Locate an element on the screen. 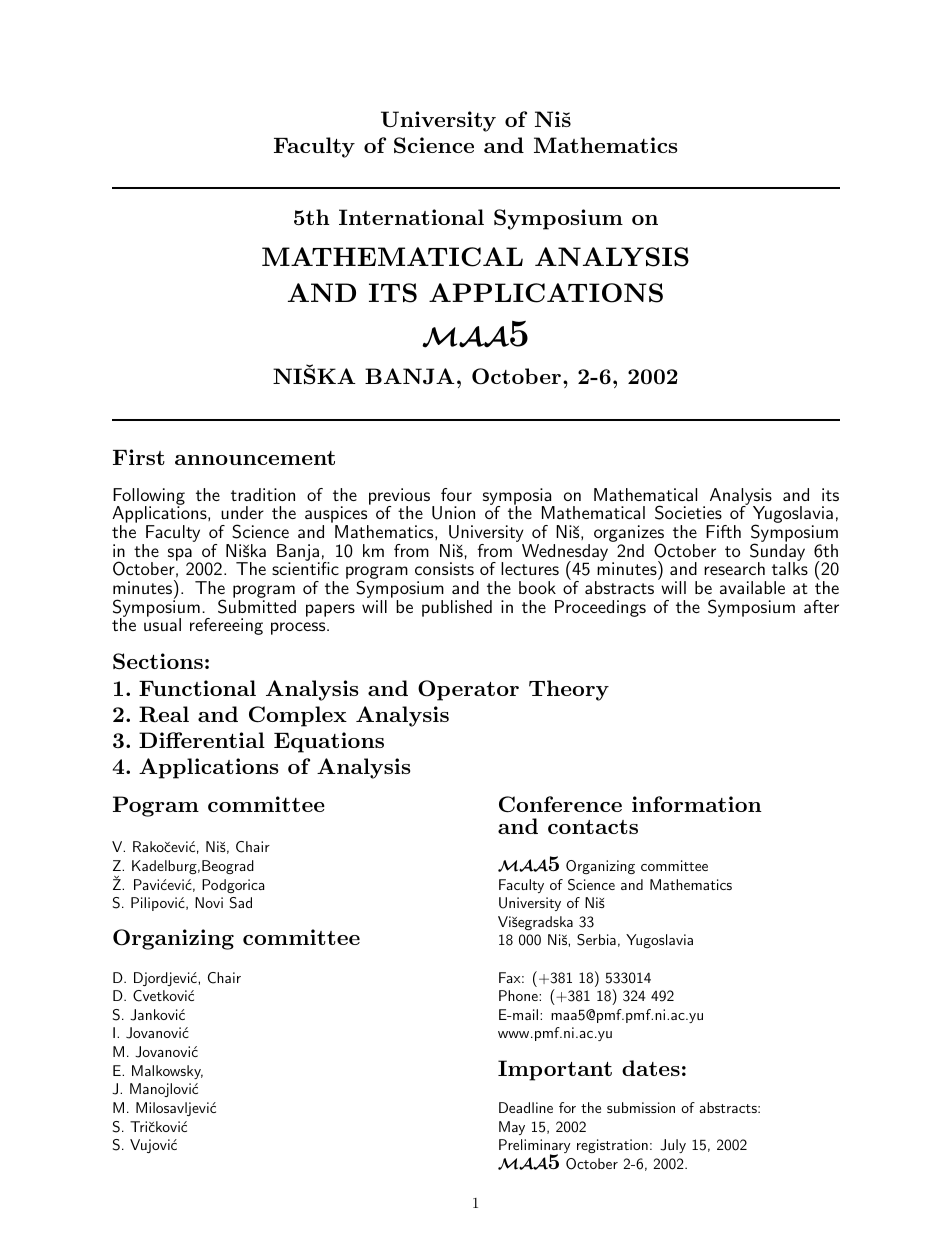 The width and height of the screenshot is (952, 1233). International is located at coordinates (411, 217).
